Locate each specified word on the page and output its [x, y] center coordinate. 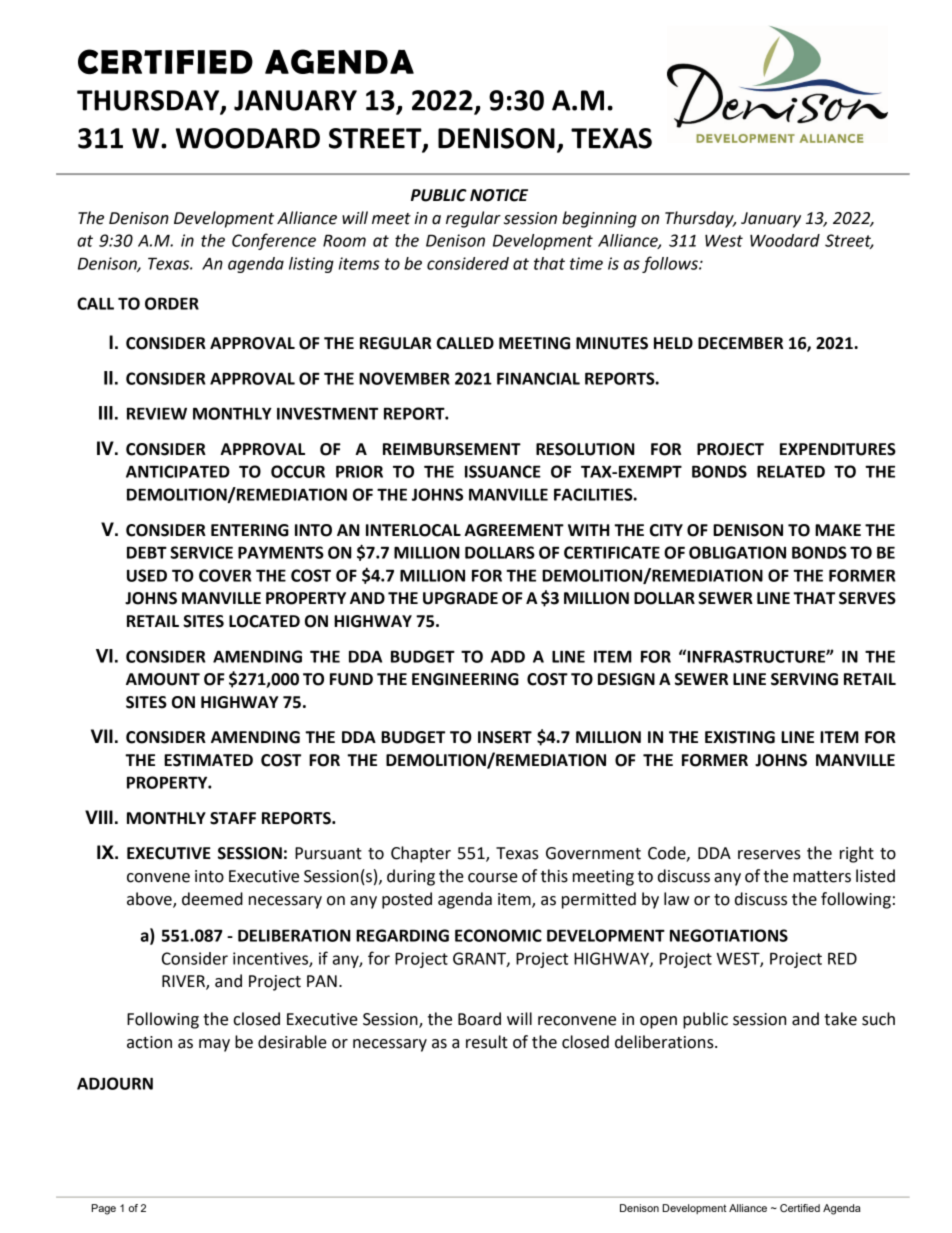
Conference [274, 241]
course [493, 878]
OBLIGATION [737, 552]
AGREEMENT [514, 530]
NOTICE [499, 195]
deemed [212, 899]
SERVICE [201, 552]
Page [104, 1209]
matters [822, 877]
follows [671, 264]
